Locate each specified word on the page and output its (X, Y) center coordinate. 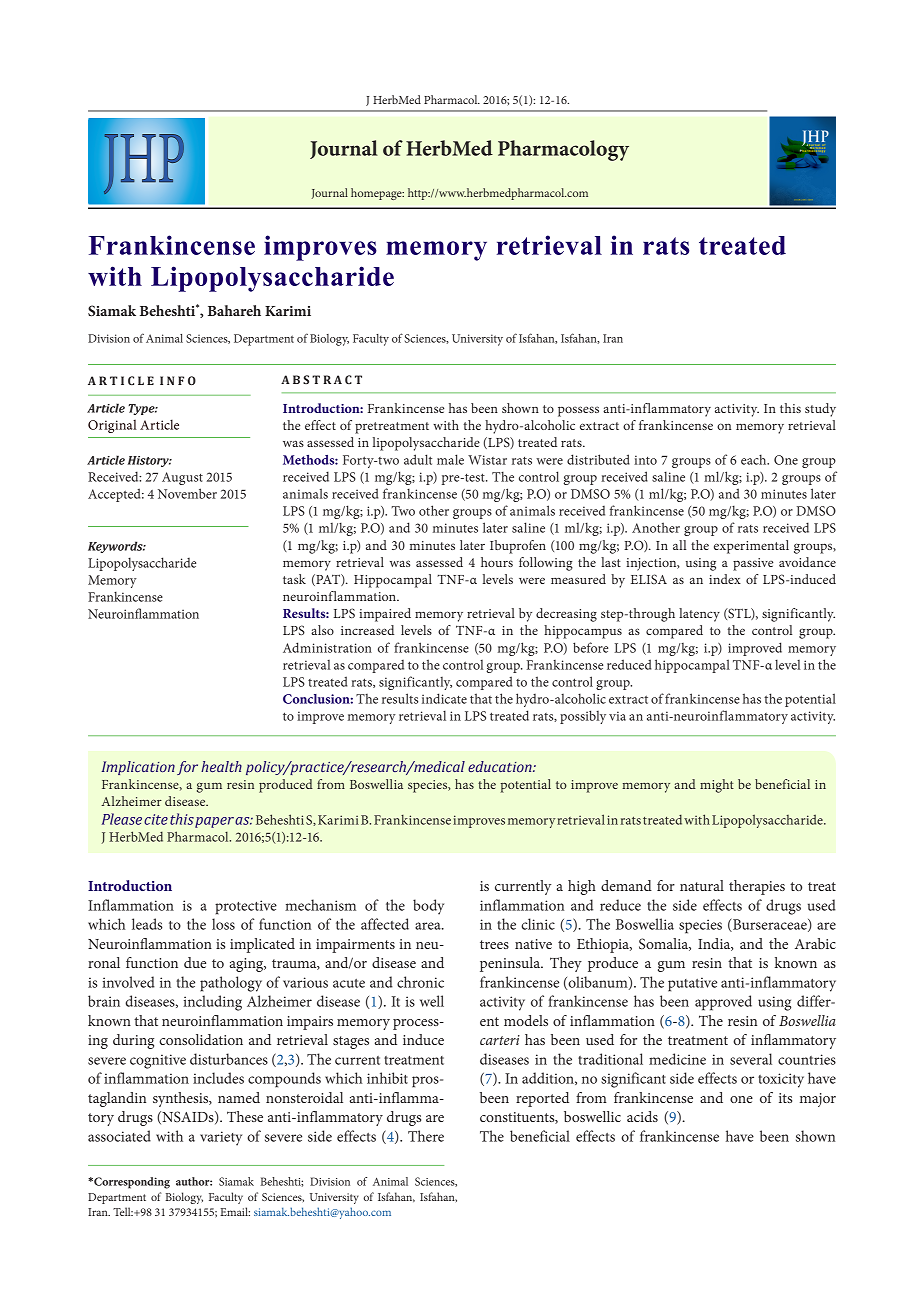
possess (578, 411)
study (820, 410)
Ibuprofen (518, 547)
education (501, 766)
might (717, 786)
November (187, 493)
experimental (751, 547)
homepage (377, 194)
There (426, 1136)
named (239, 1097)
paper (215, 822)
